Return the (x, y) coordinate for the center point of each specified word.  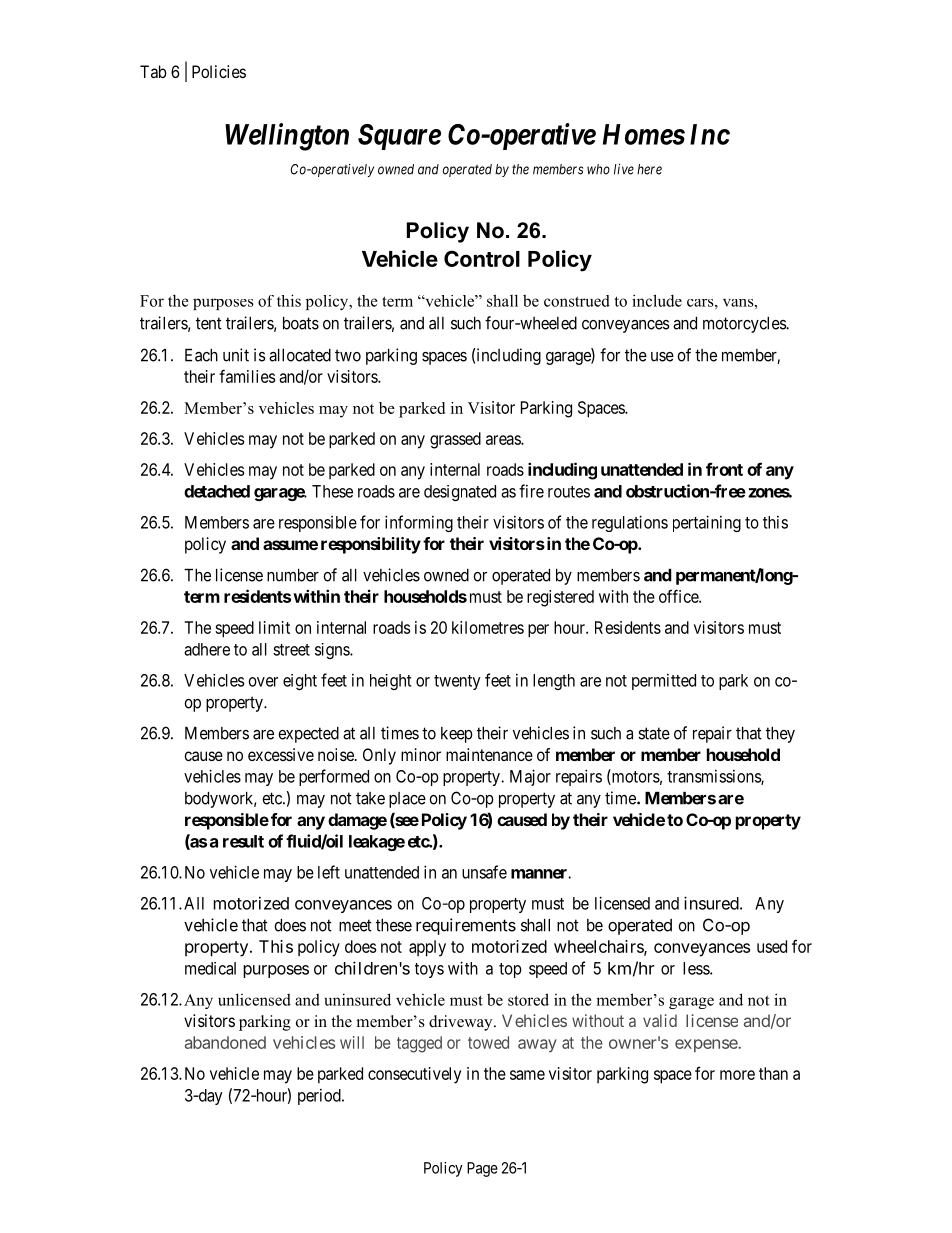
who (598, 169)
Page (482, 1169)
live (624, 169)
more (737, 1075)
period (320, 1097)
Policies (219, 71)
